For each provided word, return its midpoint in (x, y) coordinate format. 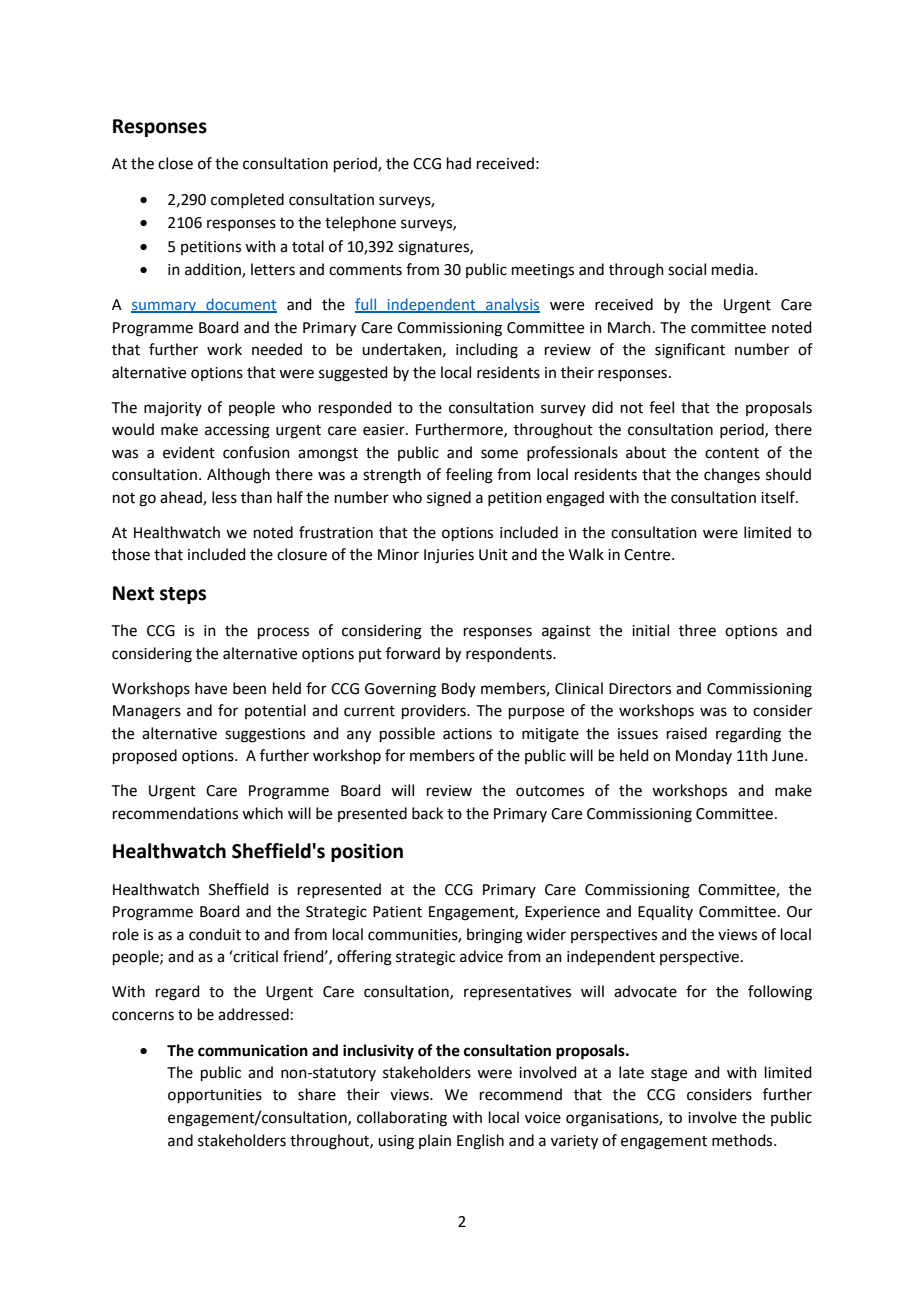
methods (743, 1140)
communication (253, 1050)
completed (247, 200)
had (459, 163)
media (732, 269)
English (480, 1142)
